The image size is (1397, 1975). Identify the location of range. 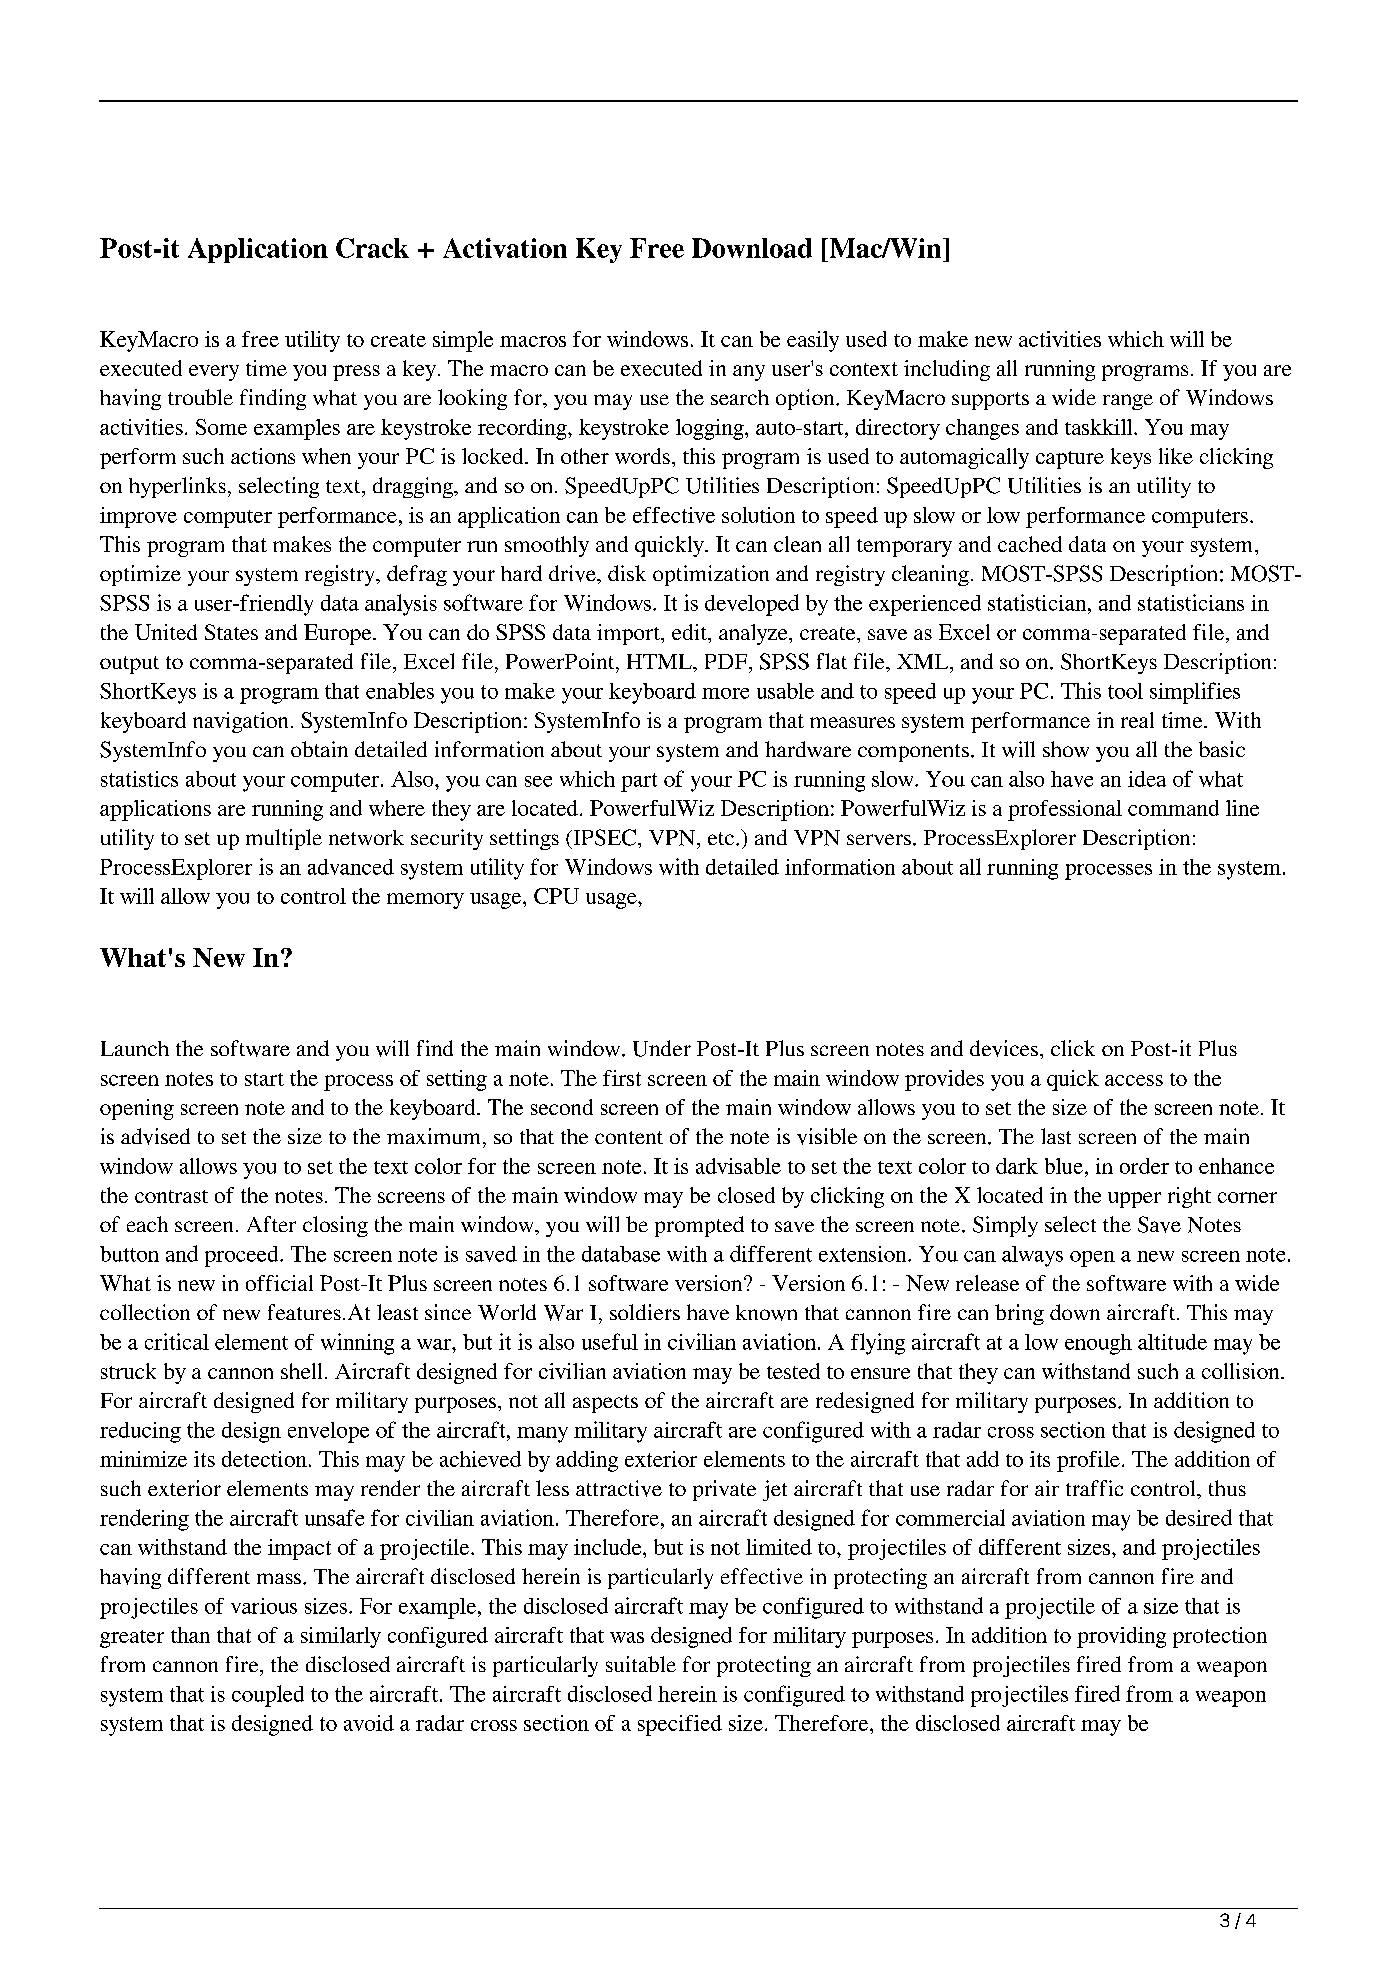
(1128, 402).
